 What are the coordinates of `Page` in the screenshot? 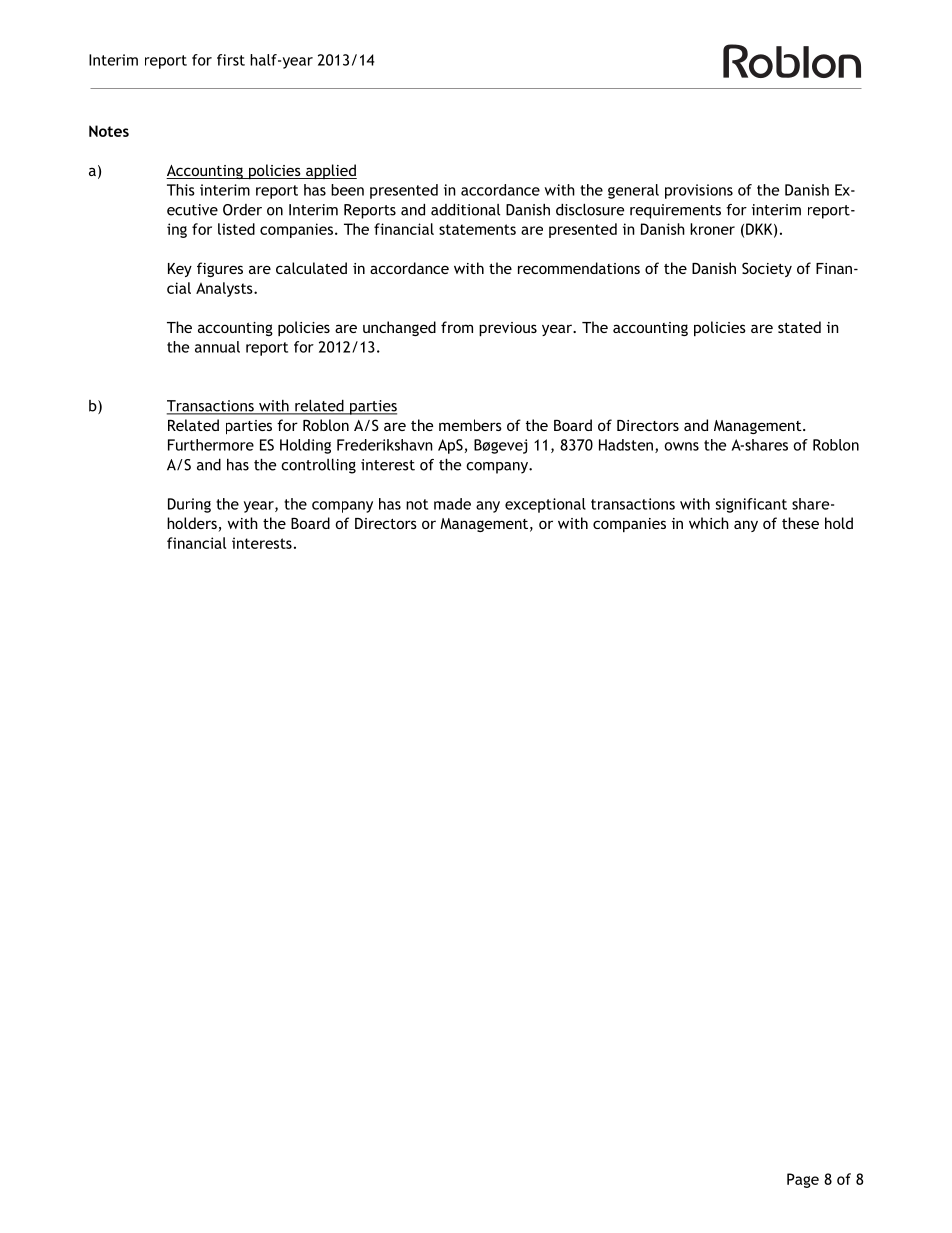 It's located at (803, 1180).
